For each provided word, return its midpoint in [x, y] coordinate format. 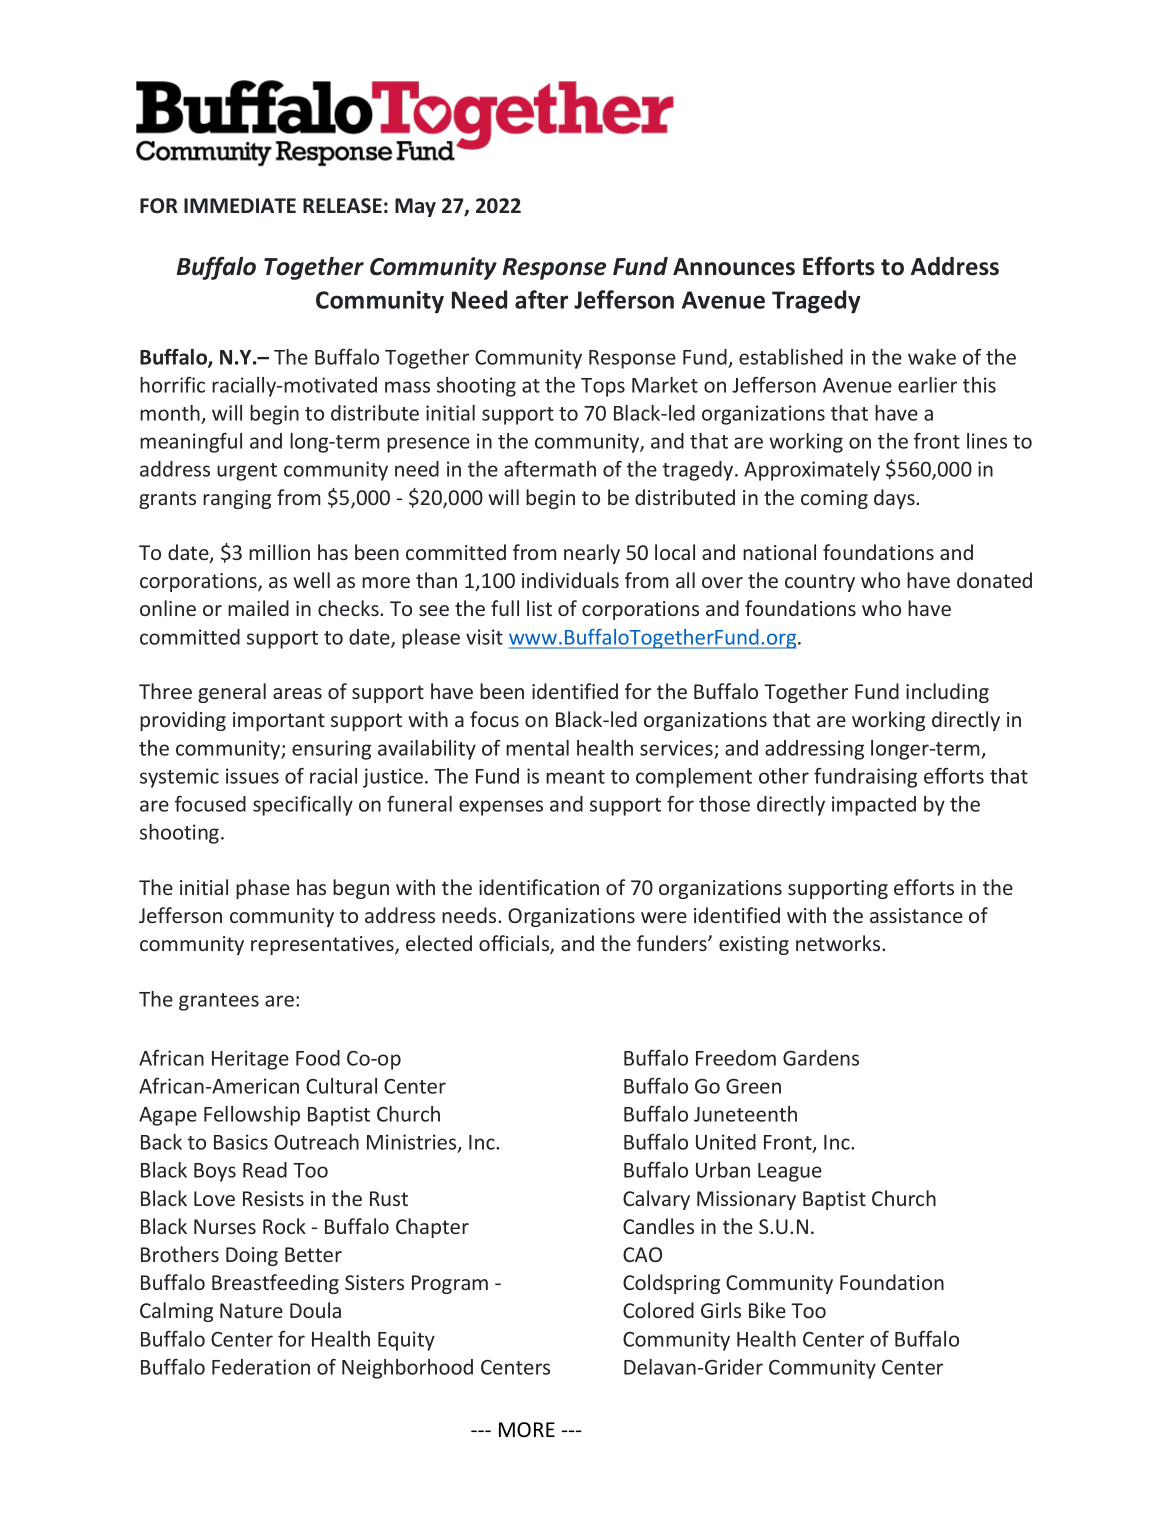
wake [932, 357]
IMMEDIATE [240, 205]
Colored [658, 1310]
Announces [734, 267]
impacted [874, 806]
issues [252, 776]
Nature [251, 1310]
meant [575, 777]
